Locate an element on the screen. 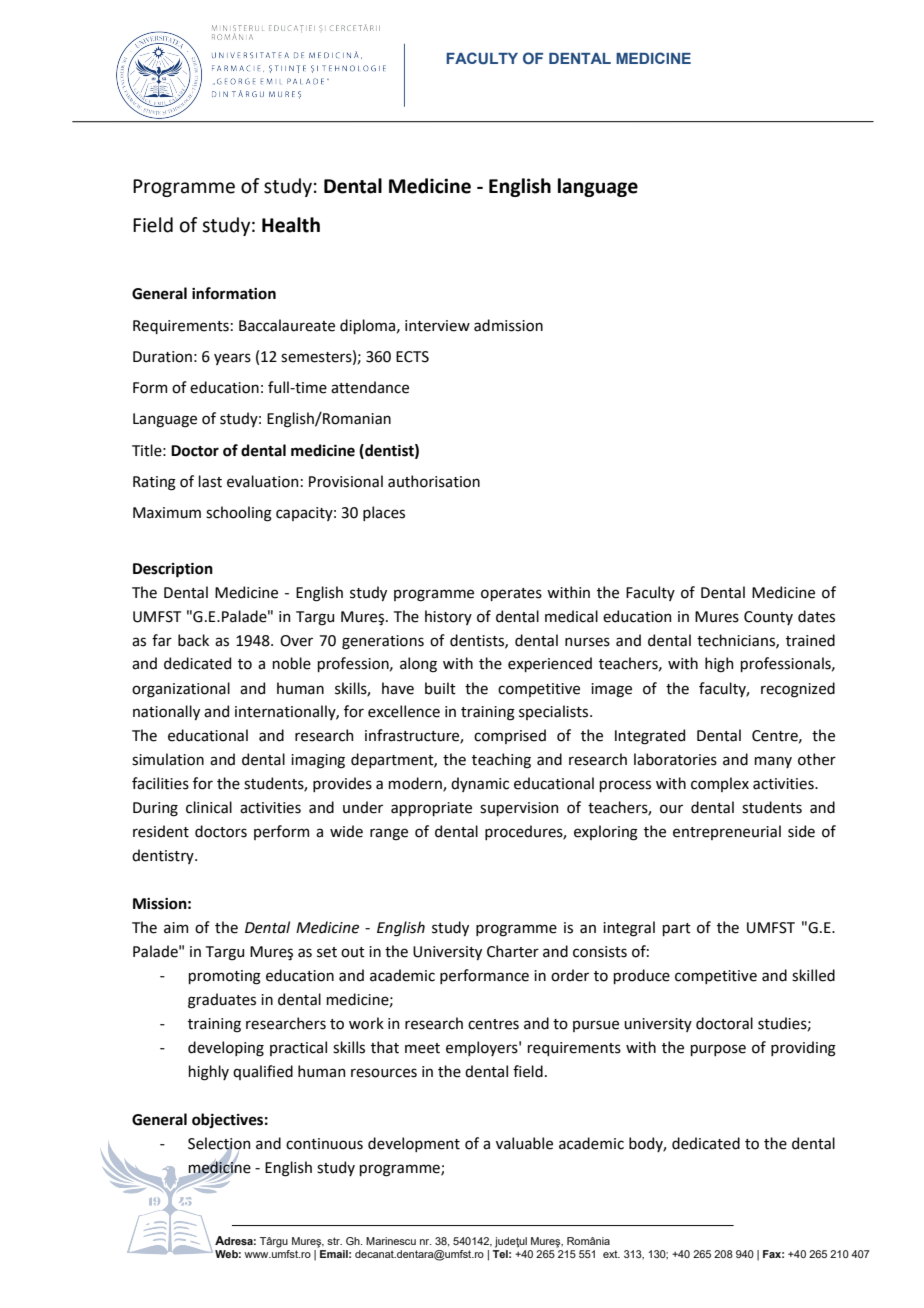 The width and height of the screenshot is (924, 1308). Health is located at coordinates (291, 225).
